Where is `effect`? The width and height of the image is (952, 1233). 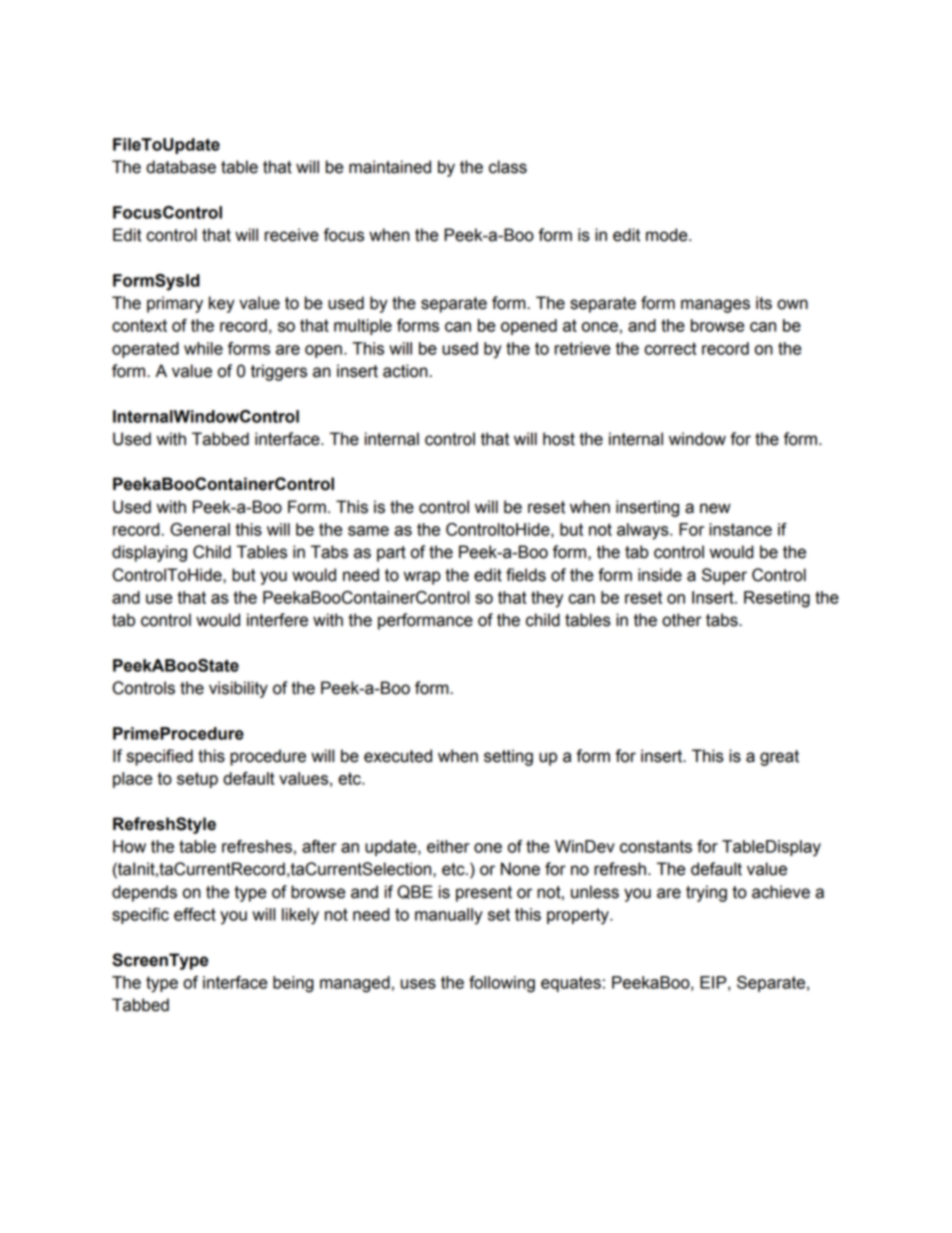 effect is located at coordinates (195, 914).
